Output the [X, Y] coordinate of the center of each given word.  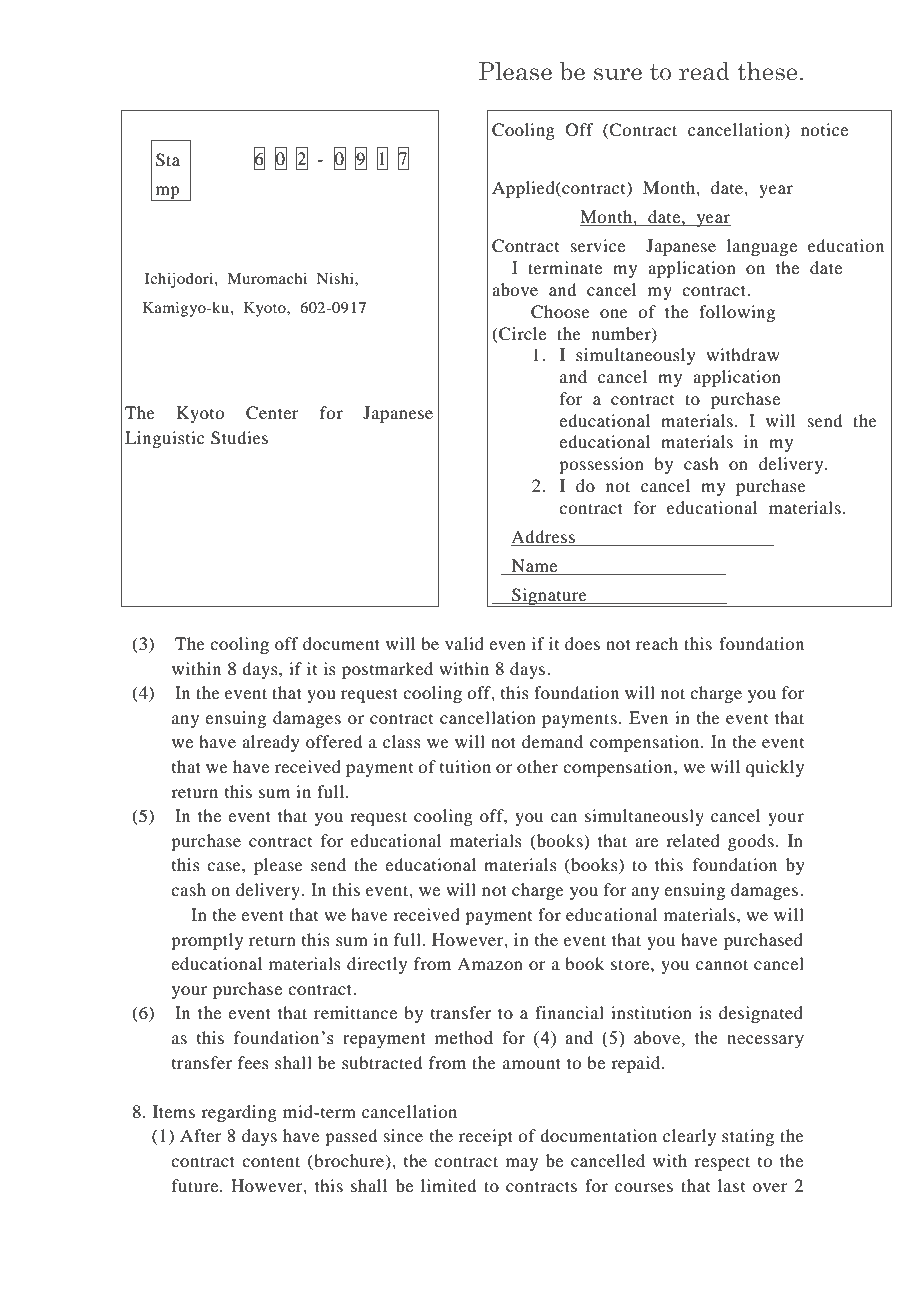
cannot [722, 964]
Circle [521, 334]
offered [334, 741]
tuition [465, 766]
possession [601, 465]
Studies [239, 438]
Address [543, 536]
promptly [207, 941]
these [767, 71]
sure [618, 74]
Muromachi [267, 278]
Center [272, 413]
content [271, 1161]
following [737, 313]
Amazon [490, 963]
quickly [775, 768]
